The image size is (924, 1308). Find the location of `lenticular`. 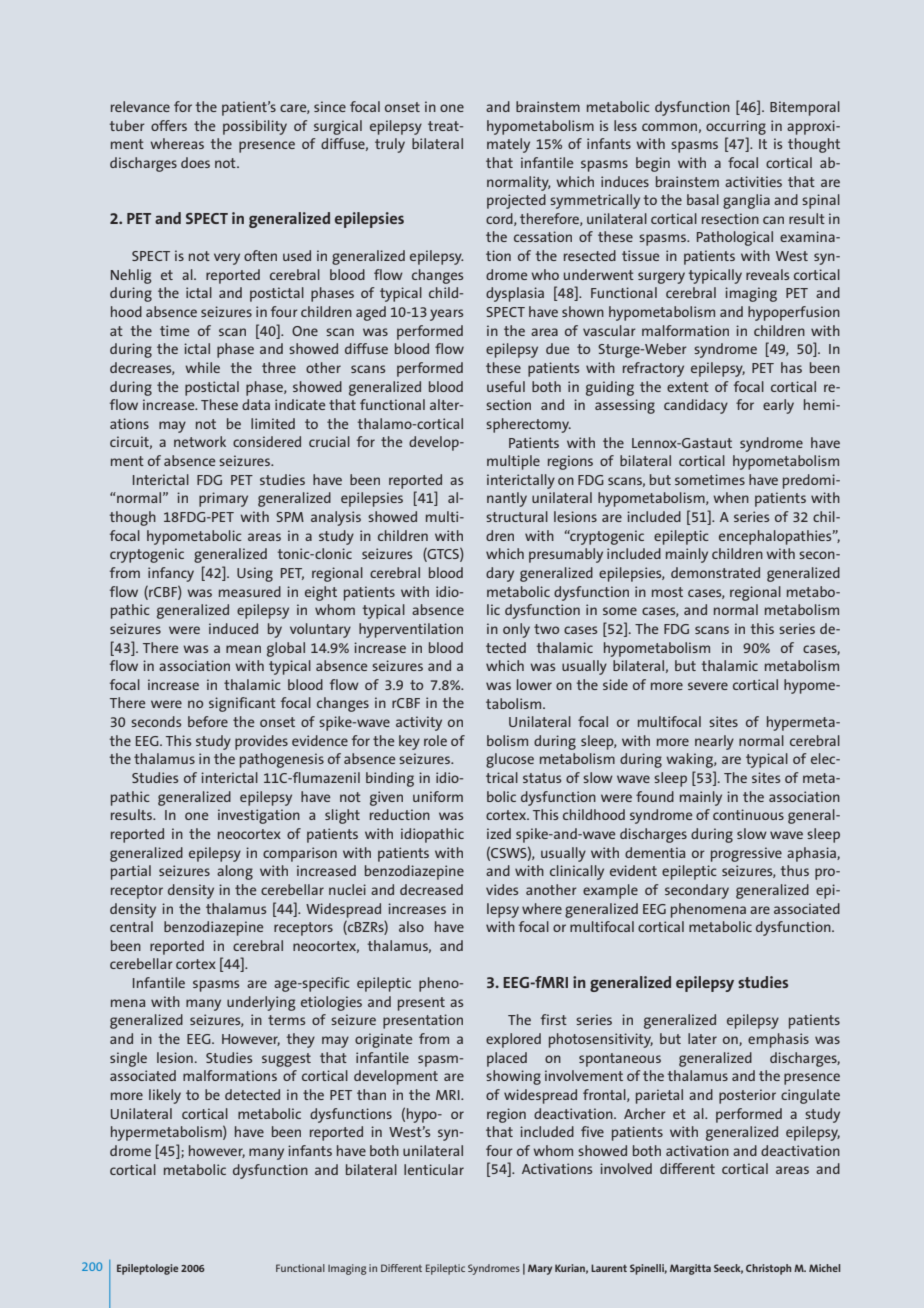

lenticular is located at coordinates (434, 1169).
